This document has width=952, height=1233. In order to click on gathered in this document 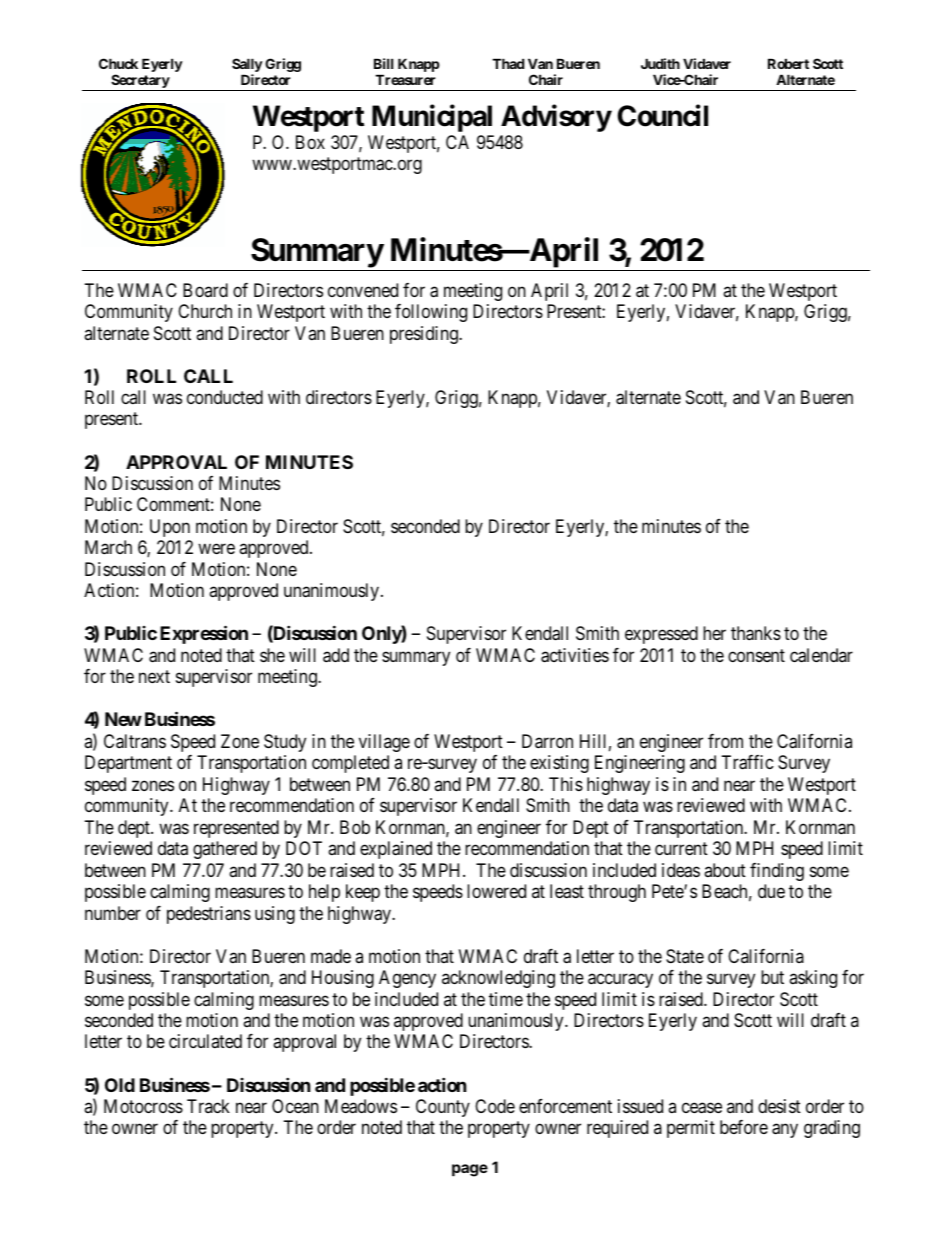, I will do `click(225, 850)`.
